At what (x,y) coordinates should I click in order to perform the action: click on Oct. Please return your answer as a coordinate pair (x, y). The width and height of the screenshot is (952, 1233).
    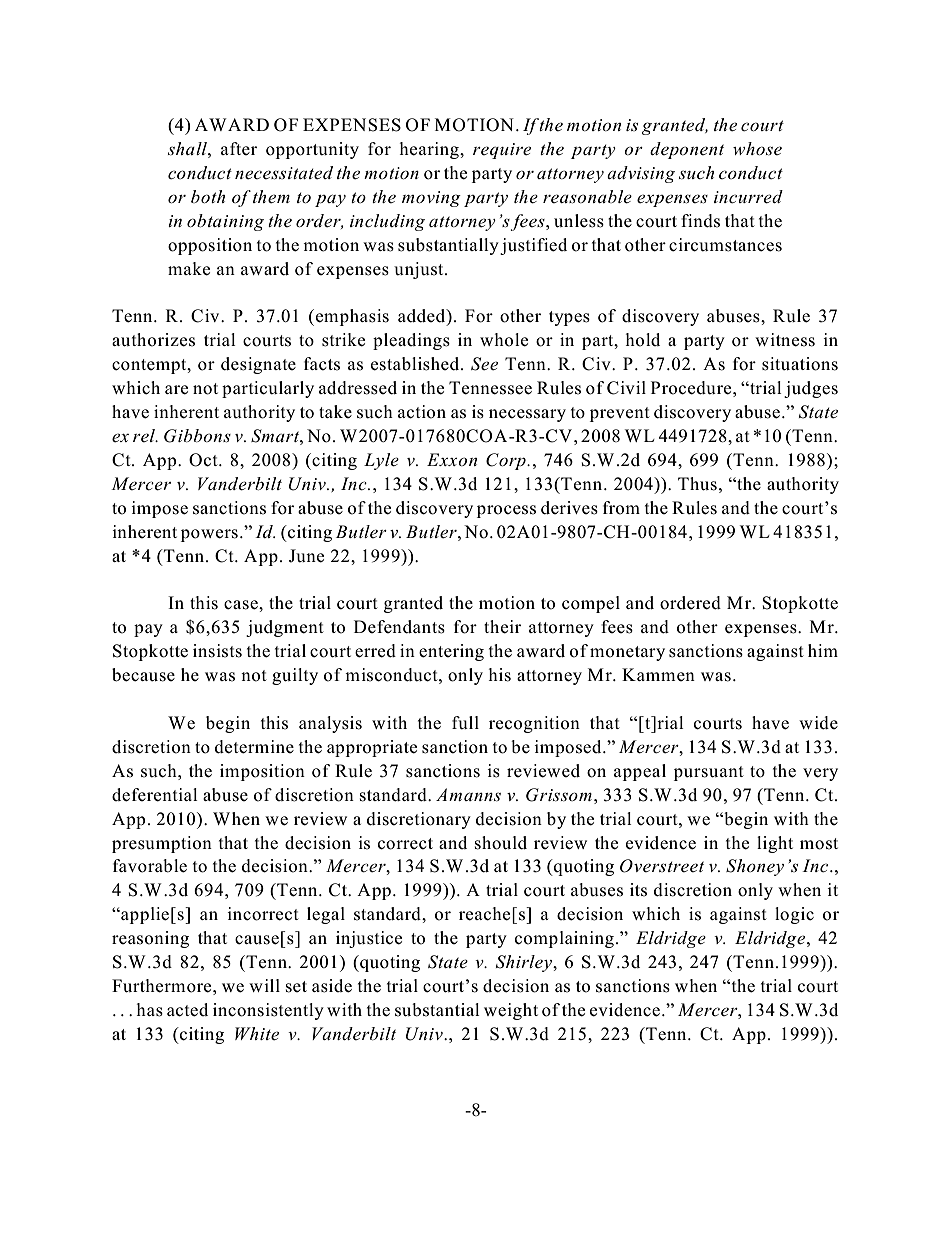
    Looking at the image, I should click on (204, 460).
